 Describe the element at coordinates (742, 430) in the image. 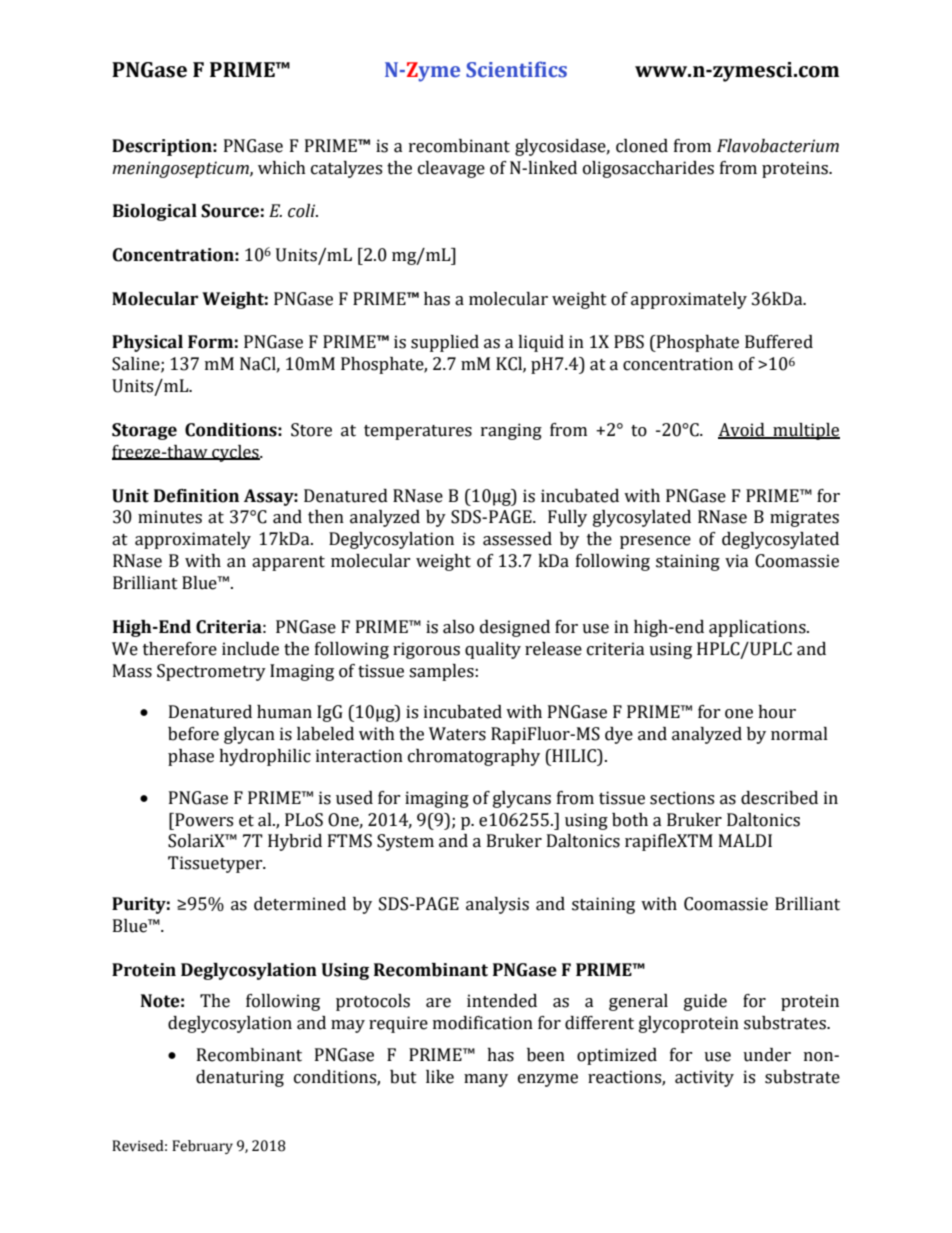

I see `Avoid` at that location.
